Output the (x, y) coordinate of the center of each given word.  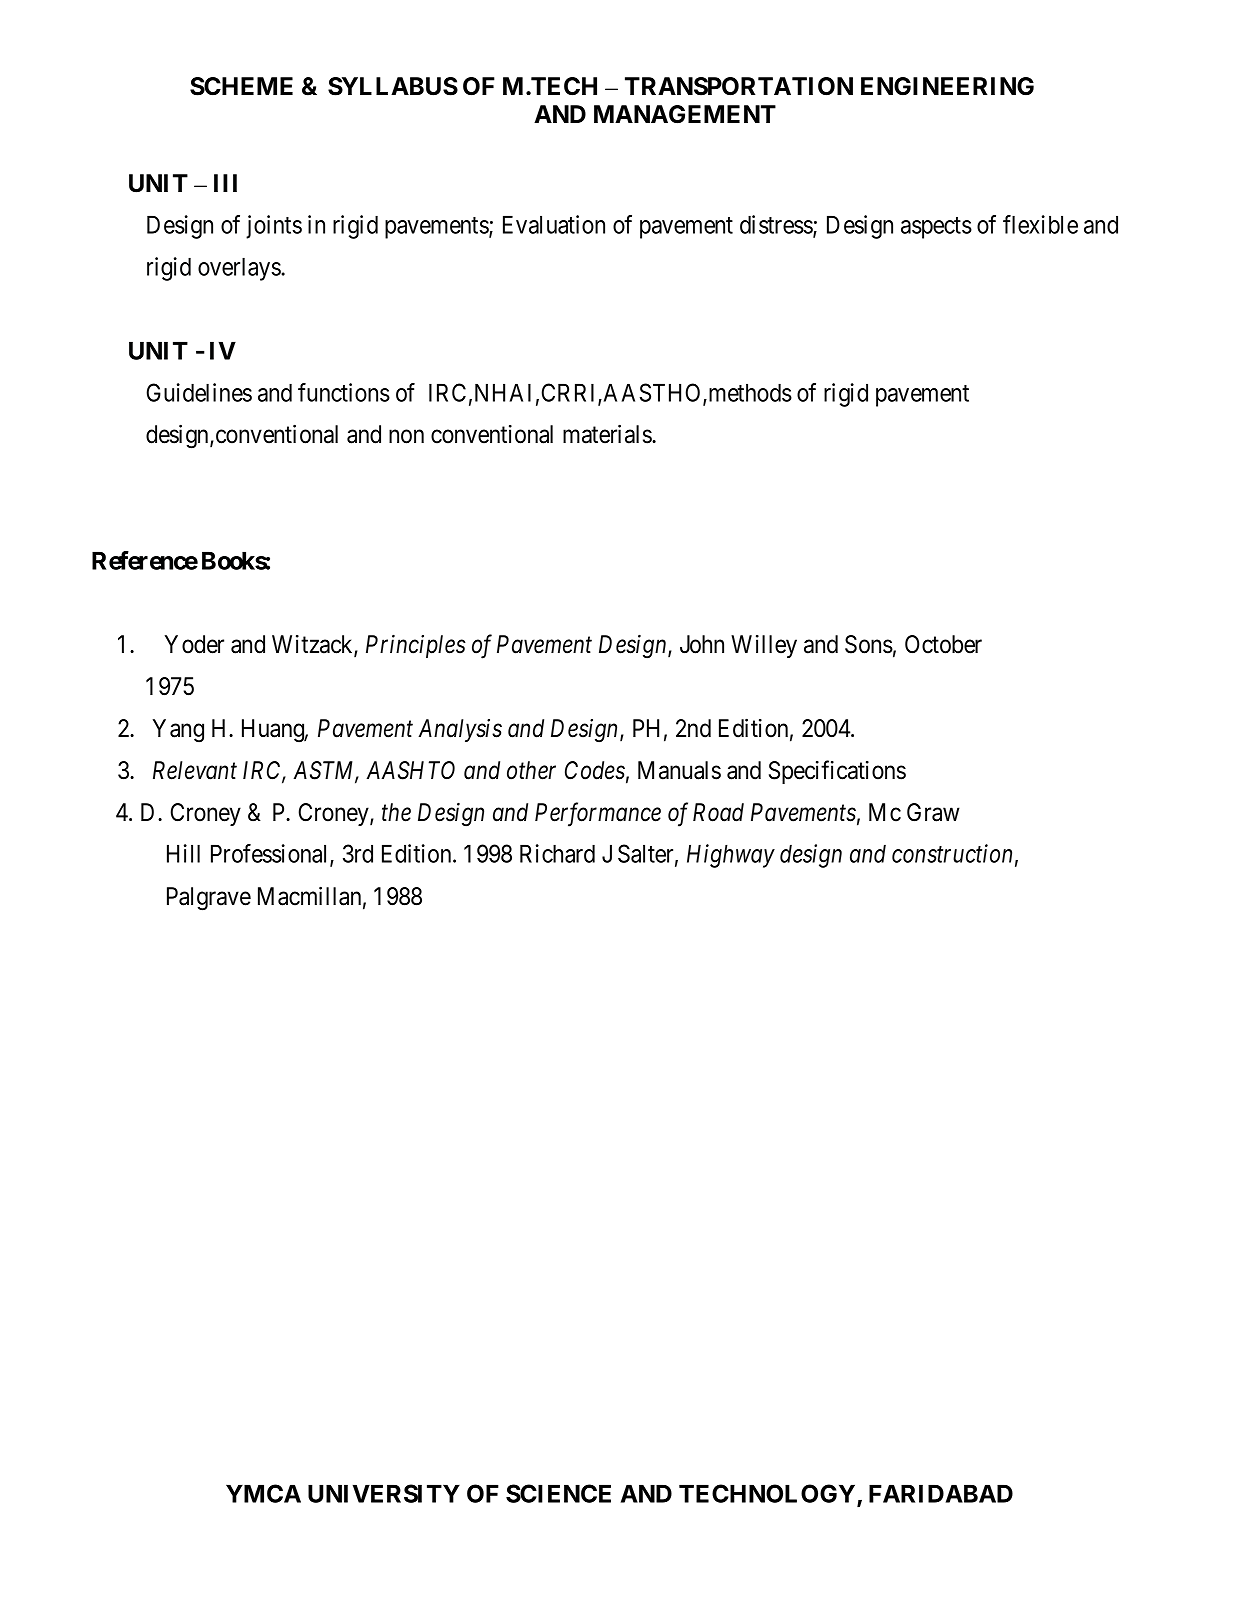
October (943, 644)
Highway (731, 856)
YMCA (263, 1493)
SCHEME (241, 86)
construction (952, 854)
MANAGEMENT (685, 114)
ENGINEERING (947, 86)
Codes (595, 770)
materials (608, 434)
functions (344, 392)
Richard (557, 853)
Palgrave (209, 899)
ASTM (326, 771)
